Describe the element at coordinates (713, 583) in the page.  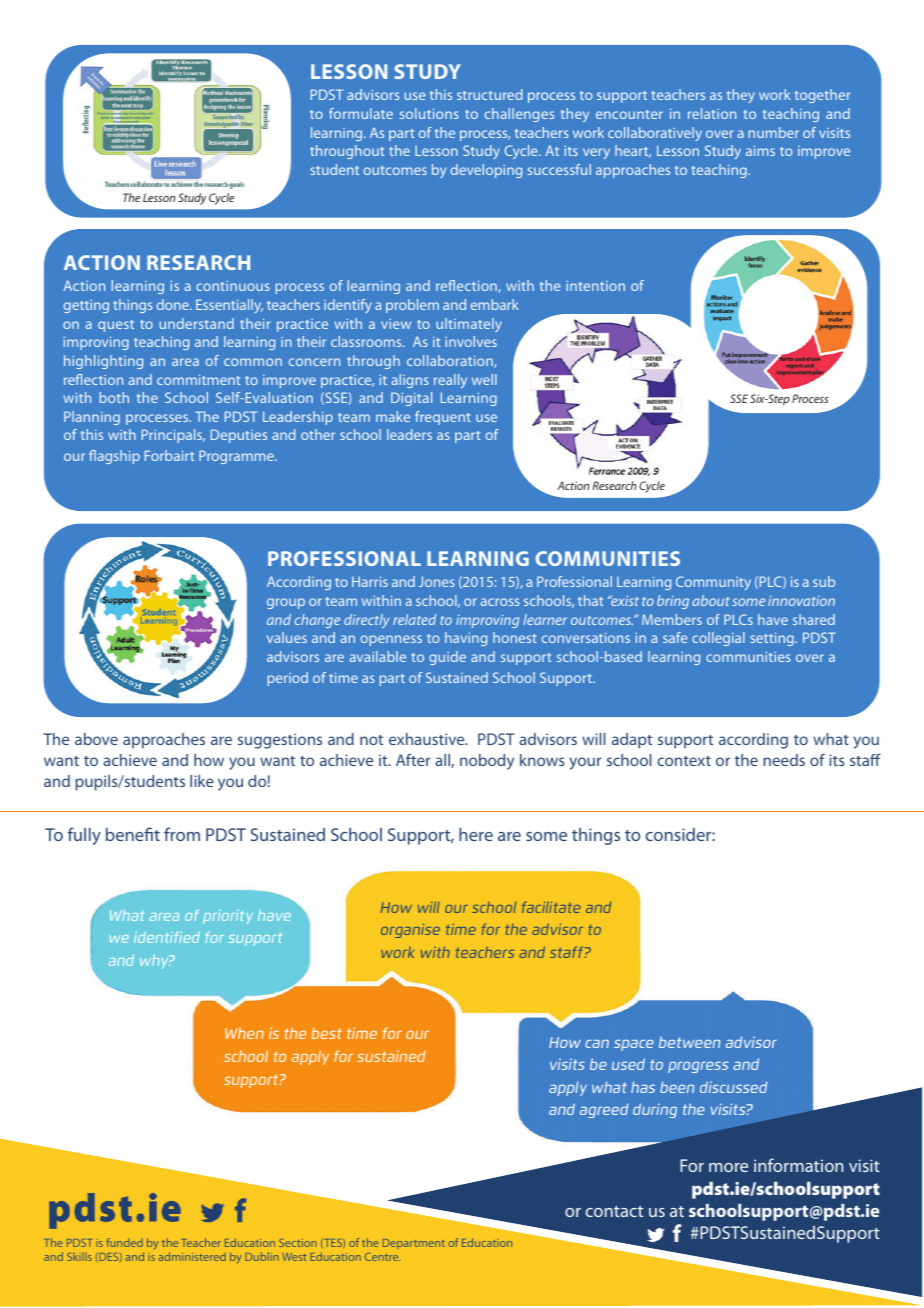
I see `Community` at that location.
